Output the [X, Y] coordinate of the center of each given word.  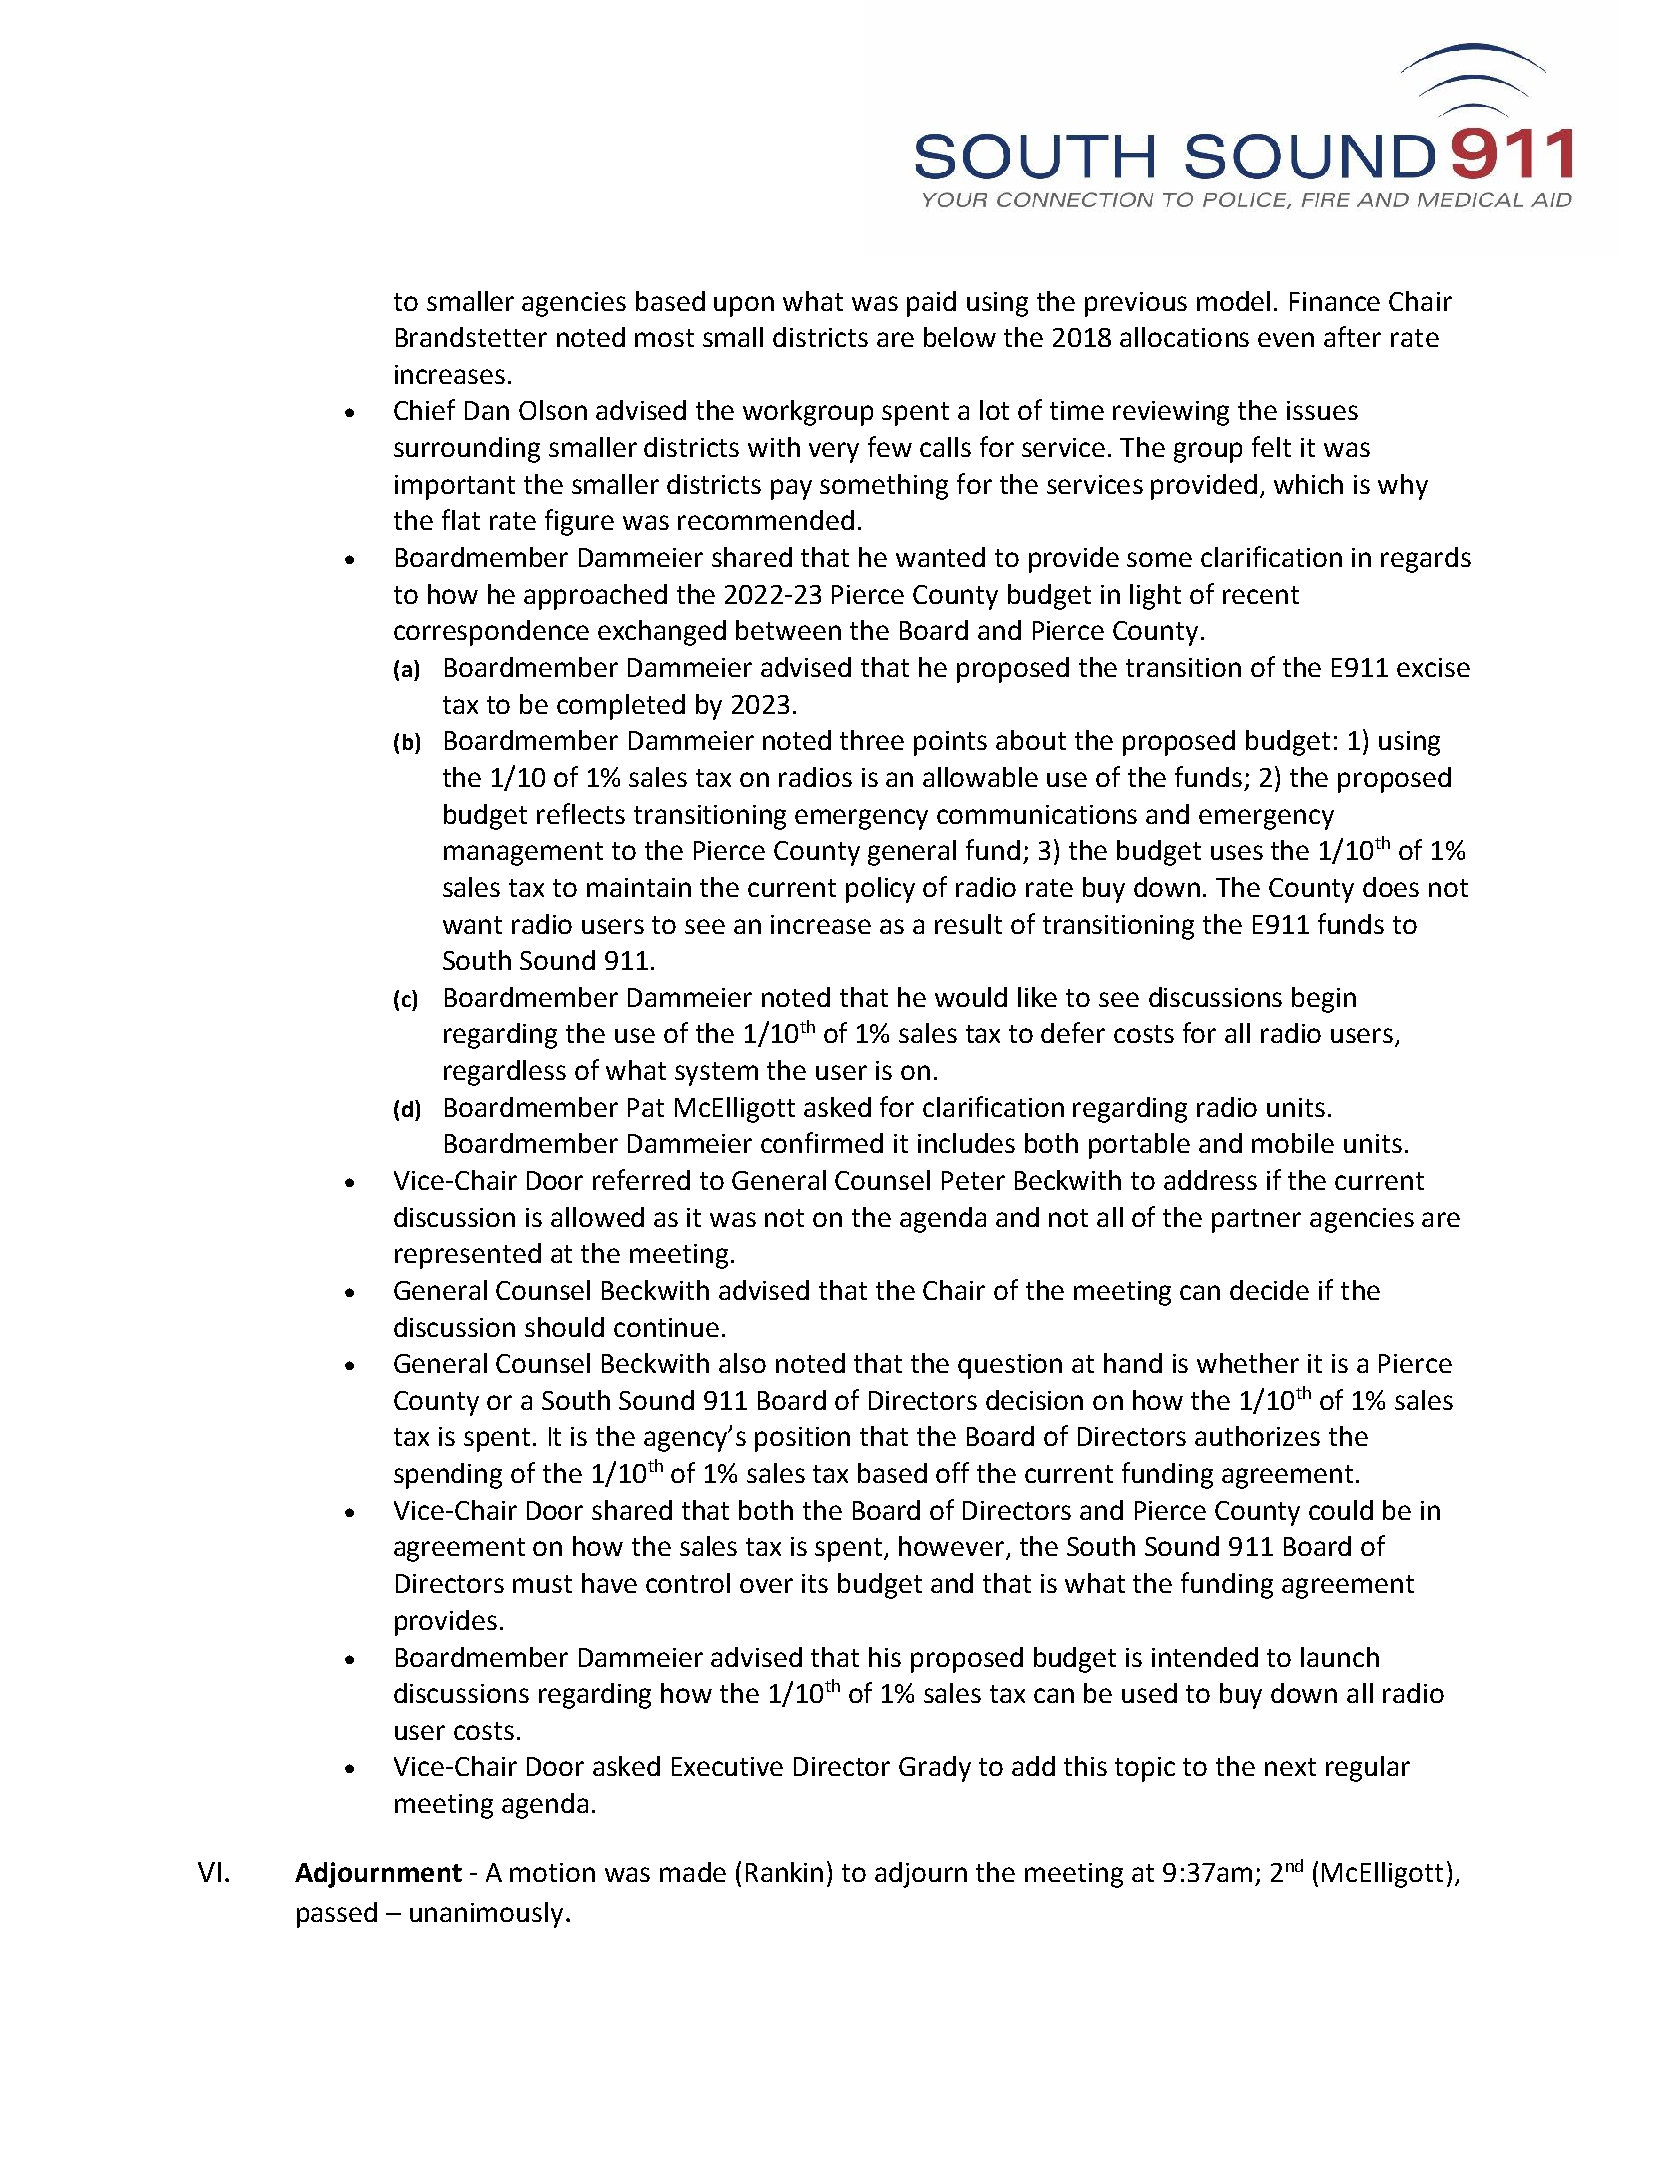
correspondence [491, 633]
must [542, 1584]
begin [1324, 1000]
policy [880, 890]
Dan [487, 410]
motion [552, 1872]
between [788, 630]
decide [1269, 1290]
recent [1261, 595]
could [1341, 1510]
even [1286, 339]
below [960, 337]
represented [468, 1256]
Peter [973, 1180]
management [523, 854]
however [953, 1547]
